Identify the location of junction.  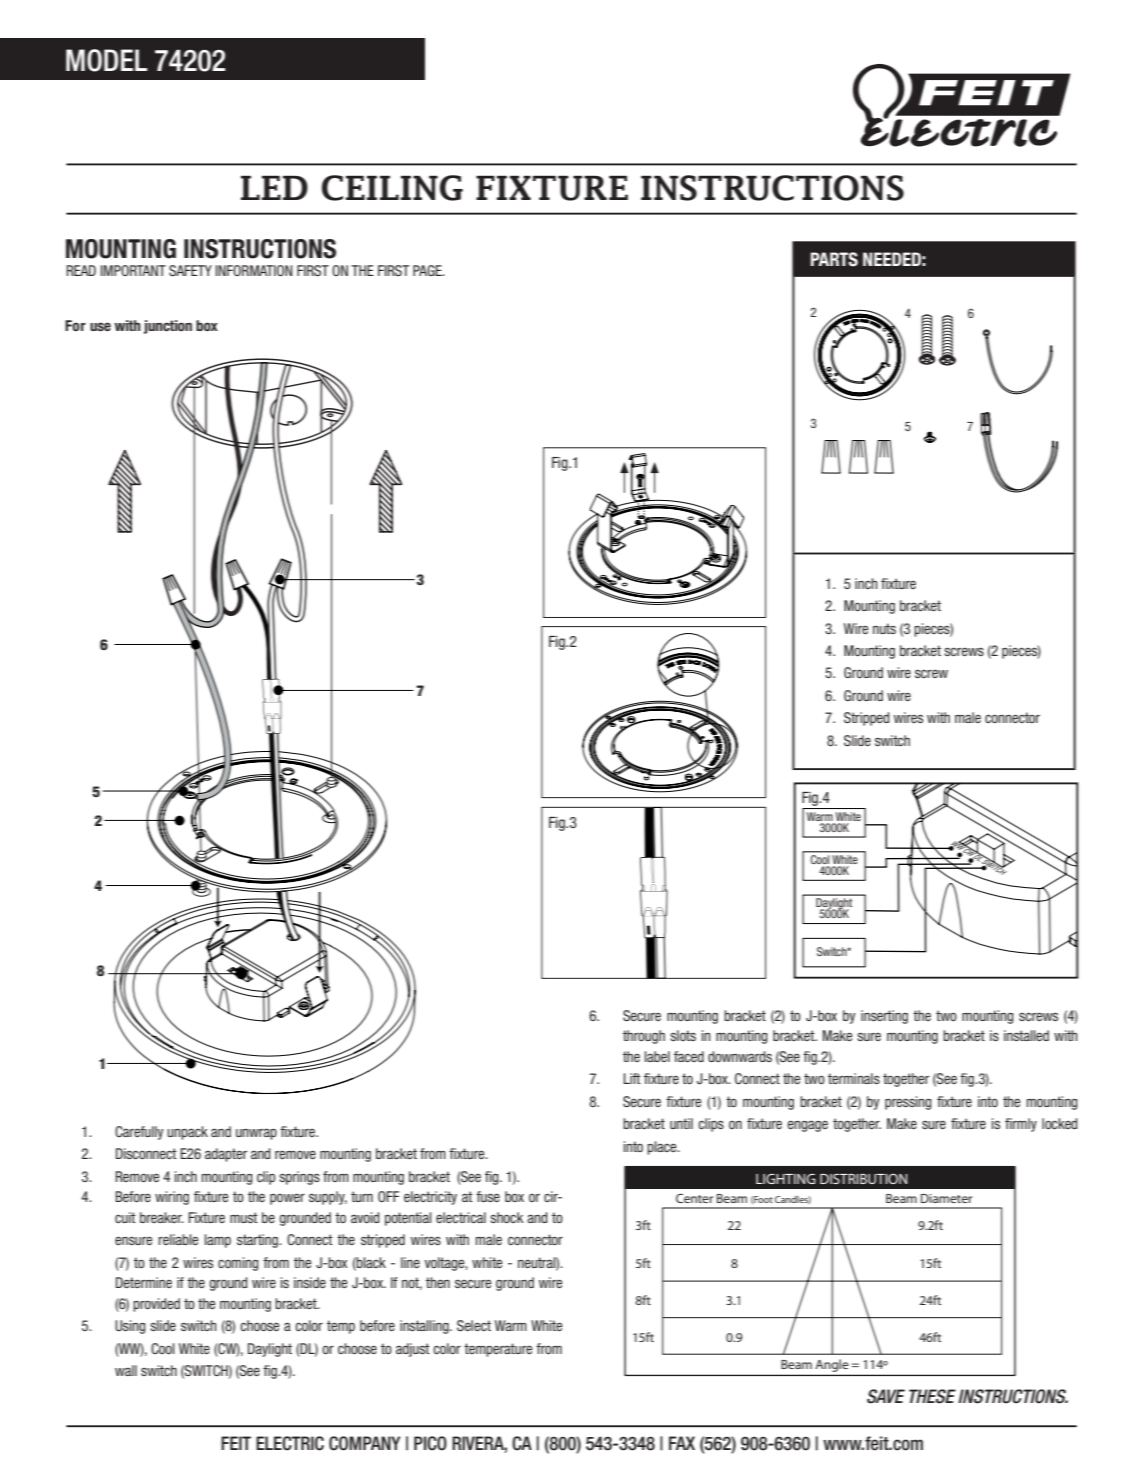
(168, 327).
